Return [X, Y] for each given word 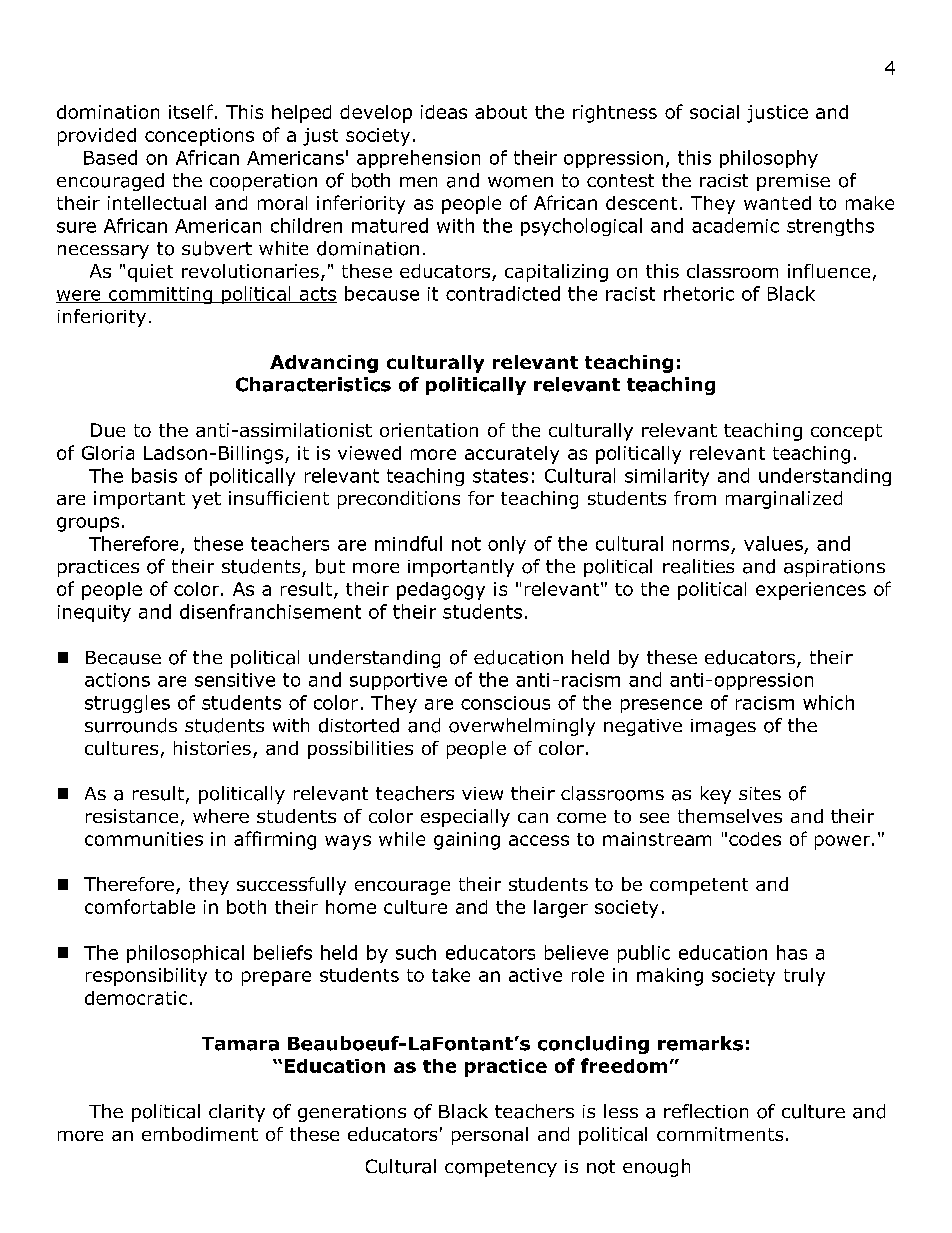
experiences [811, 591]
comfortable [140, 906]
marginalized [784, 500]
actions [117, 680]
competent [699, 886]
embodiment [200, 1134]
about [501, 112]
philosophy [769, 159]
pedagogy [441, 591]
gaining [467, 841]
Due [108, 430]
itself [192, 111]
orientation [429, 430]
